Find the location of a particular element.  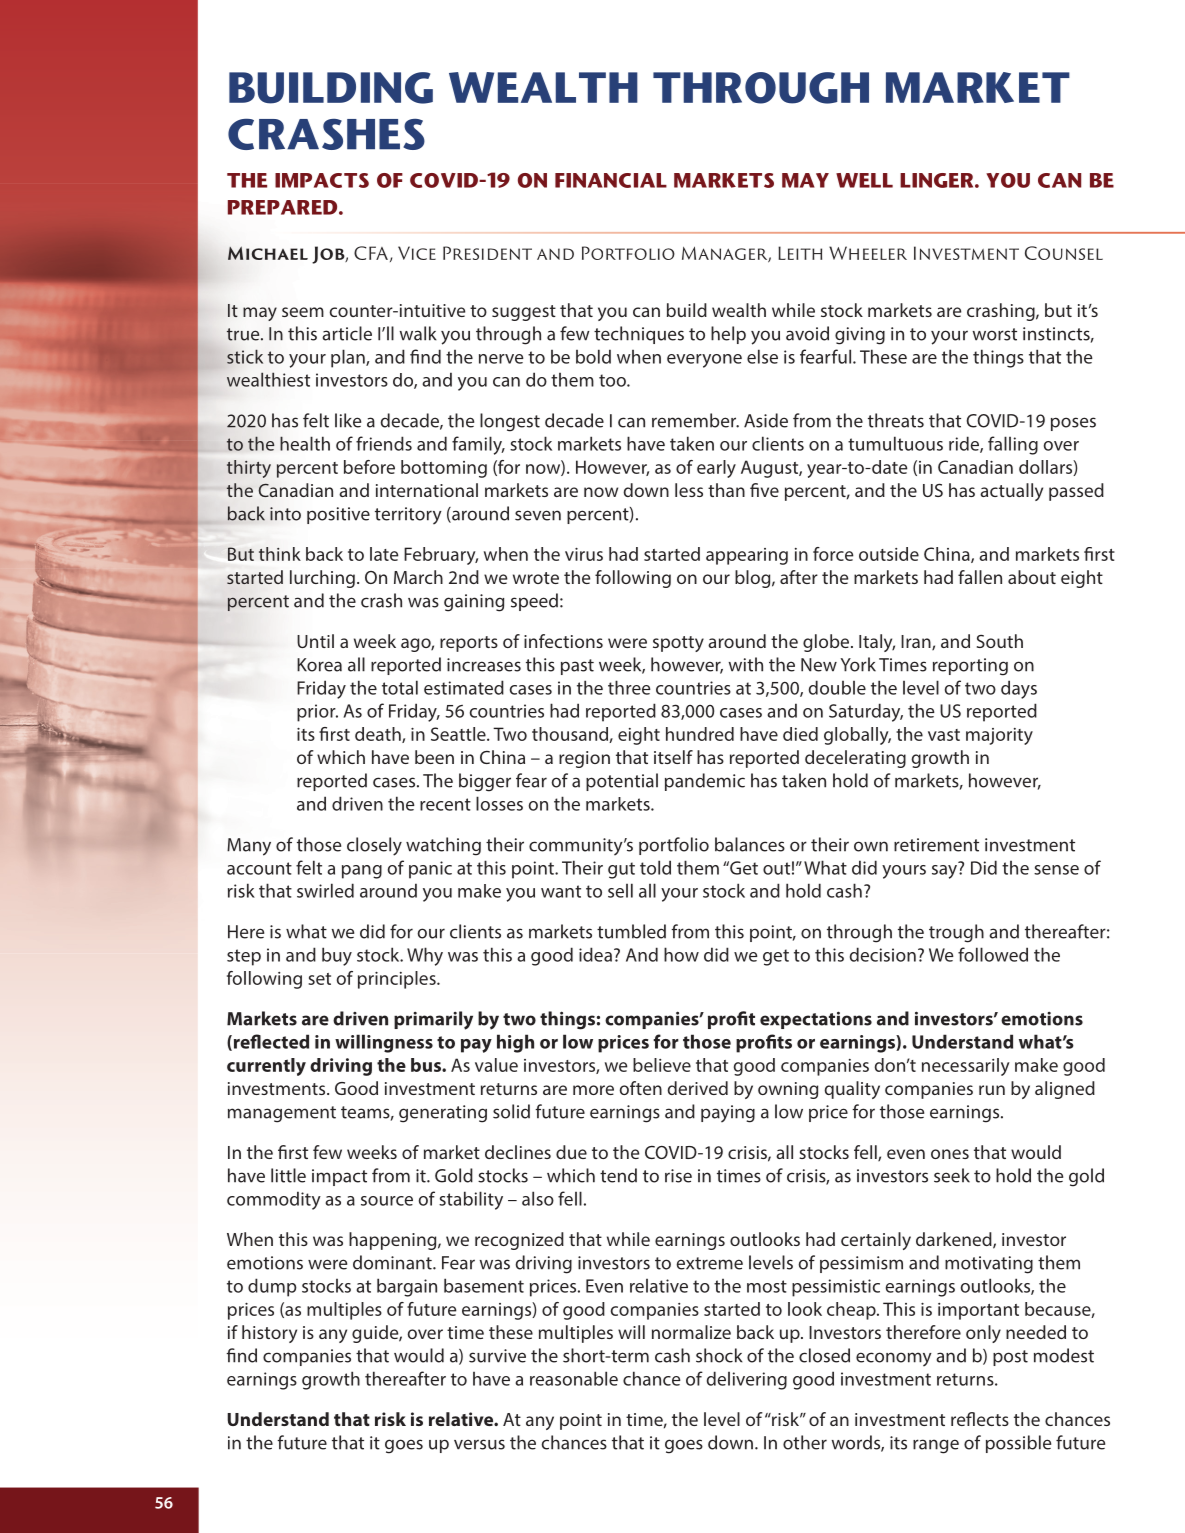

CFA is located at coordinates (371, 253).
